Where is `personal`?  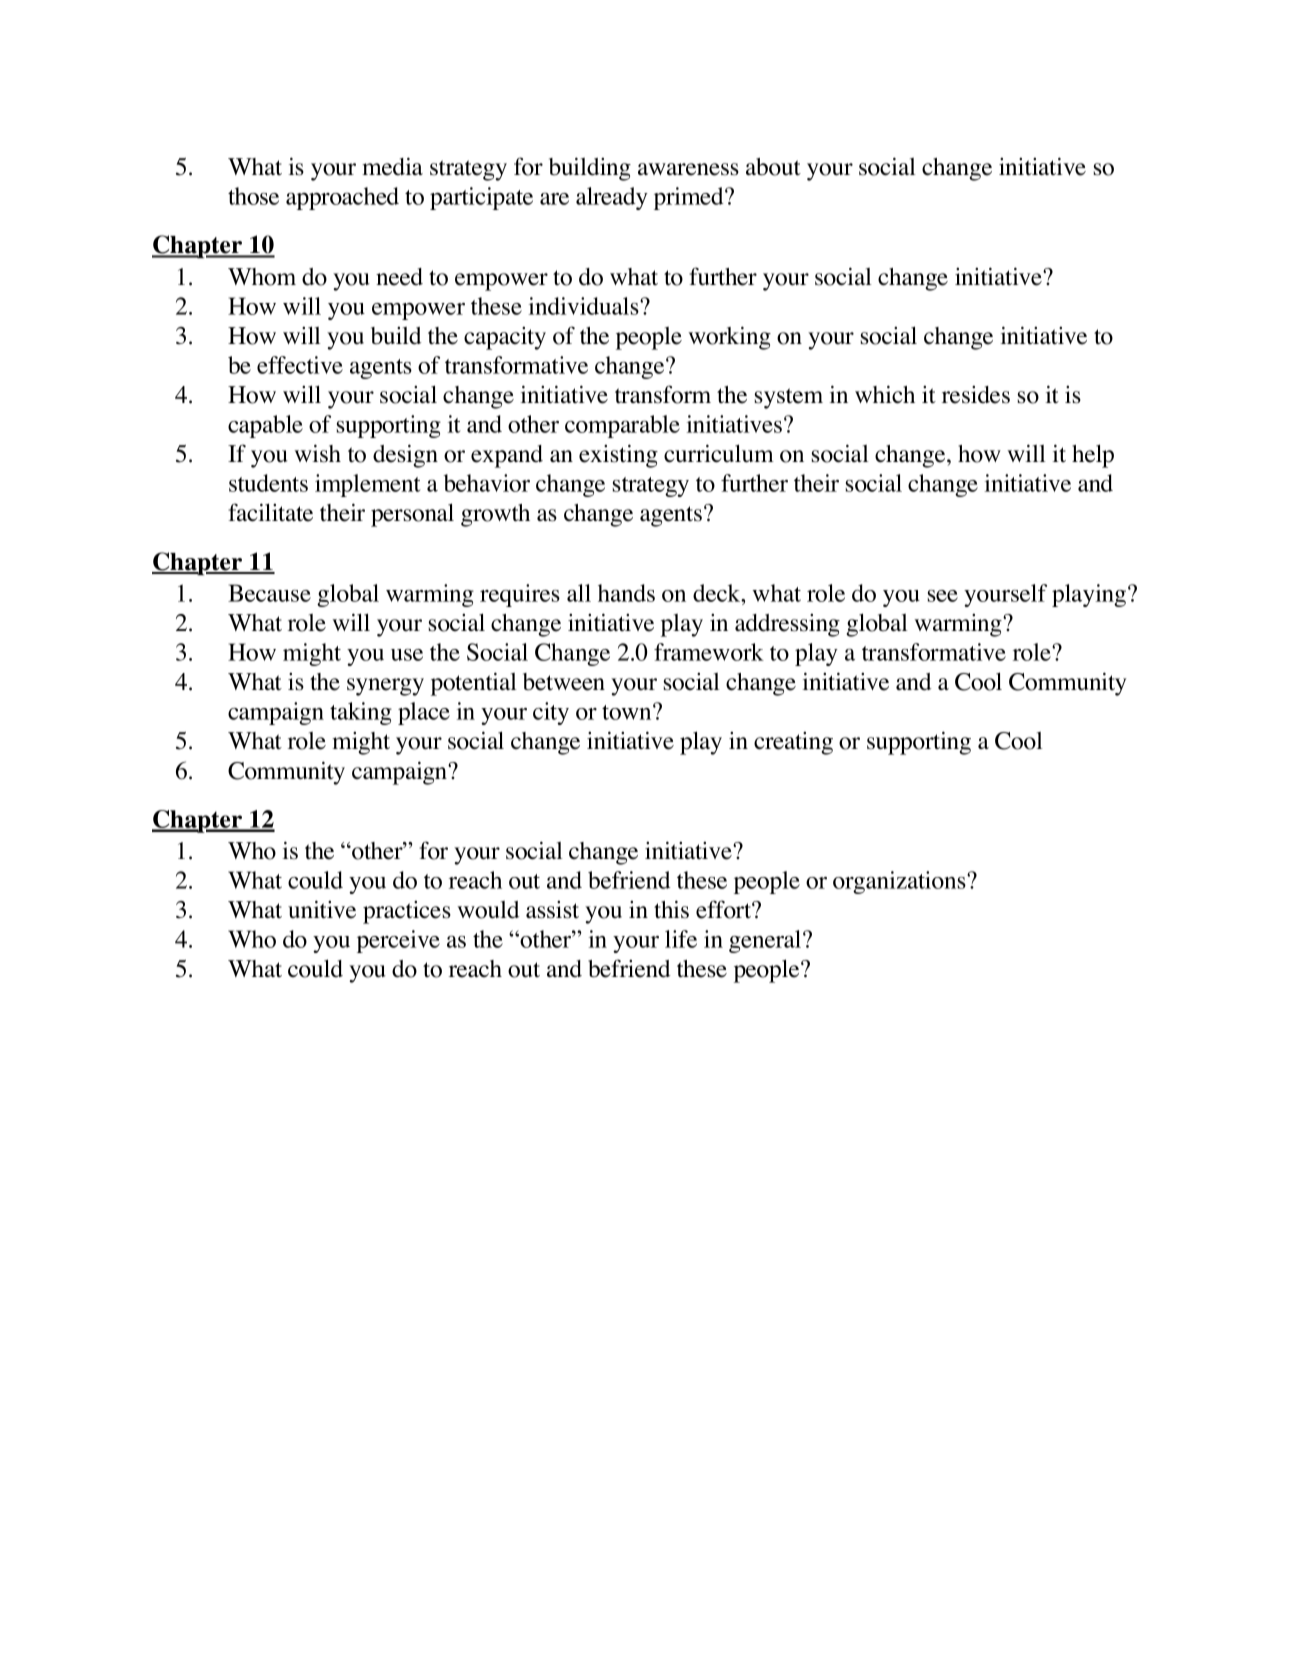 personal is located at coordinates (412, 515).
